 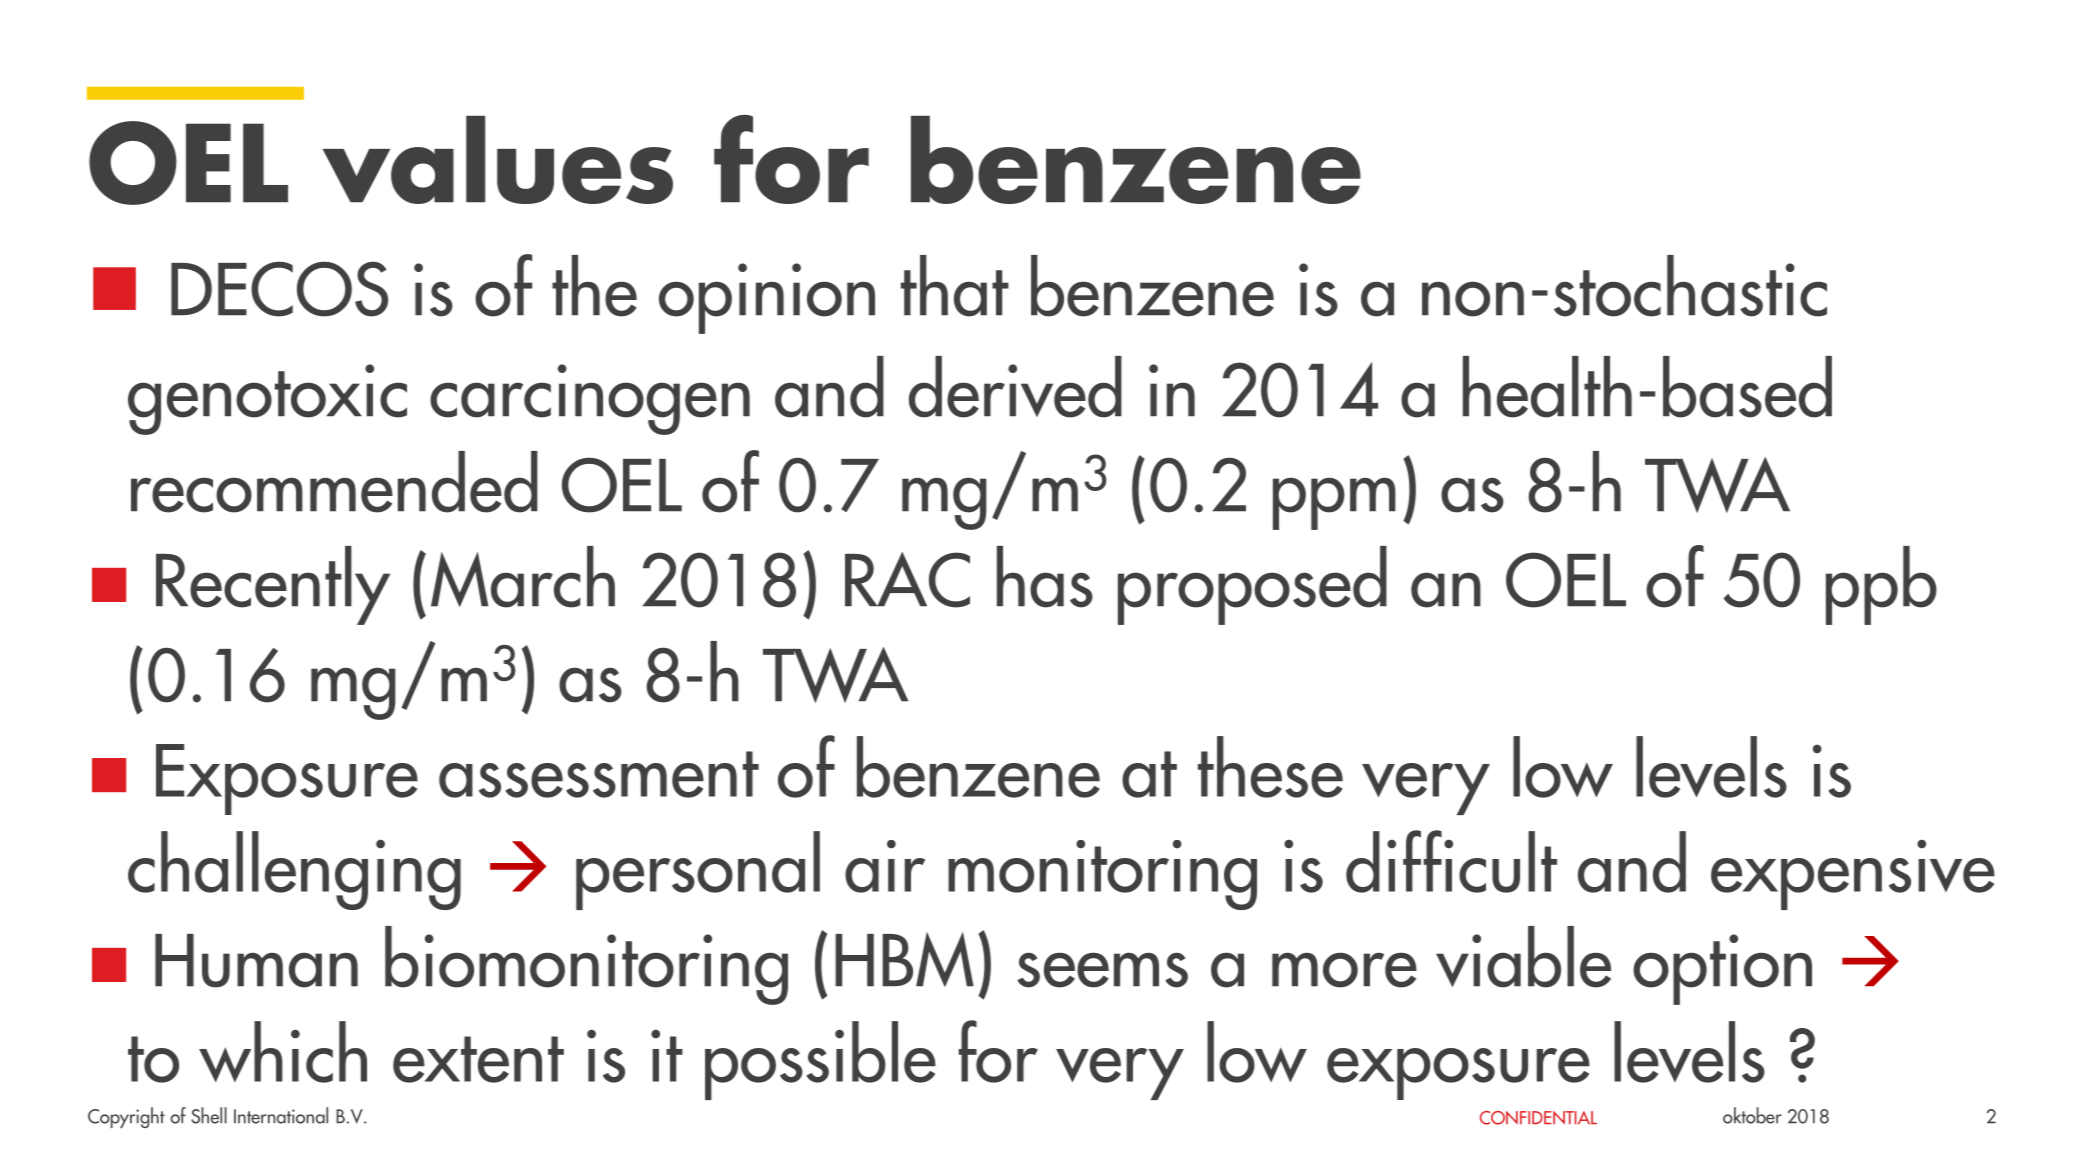 I want to click on that, so click(x=955, y=286).
